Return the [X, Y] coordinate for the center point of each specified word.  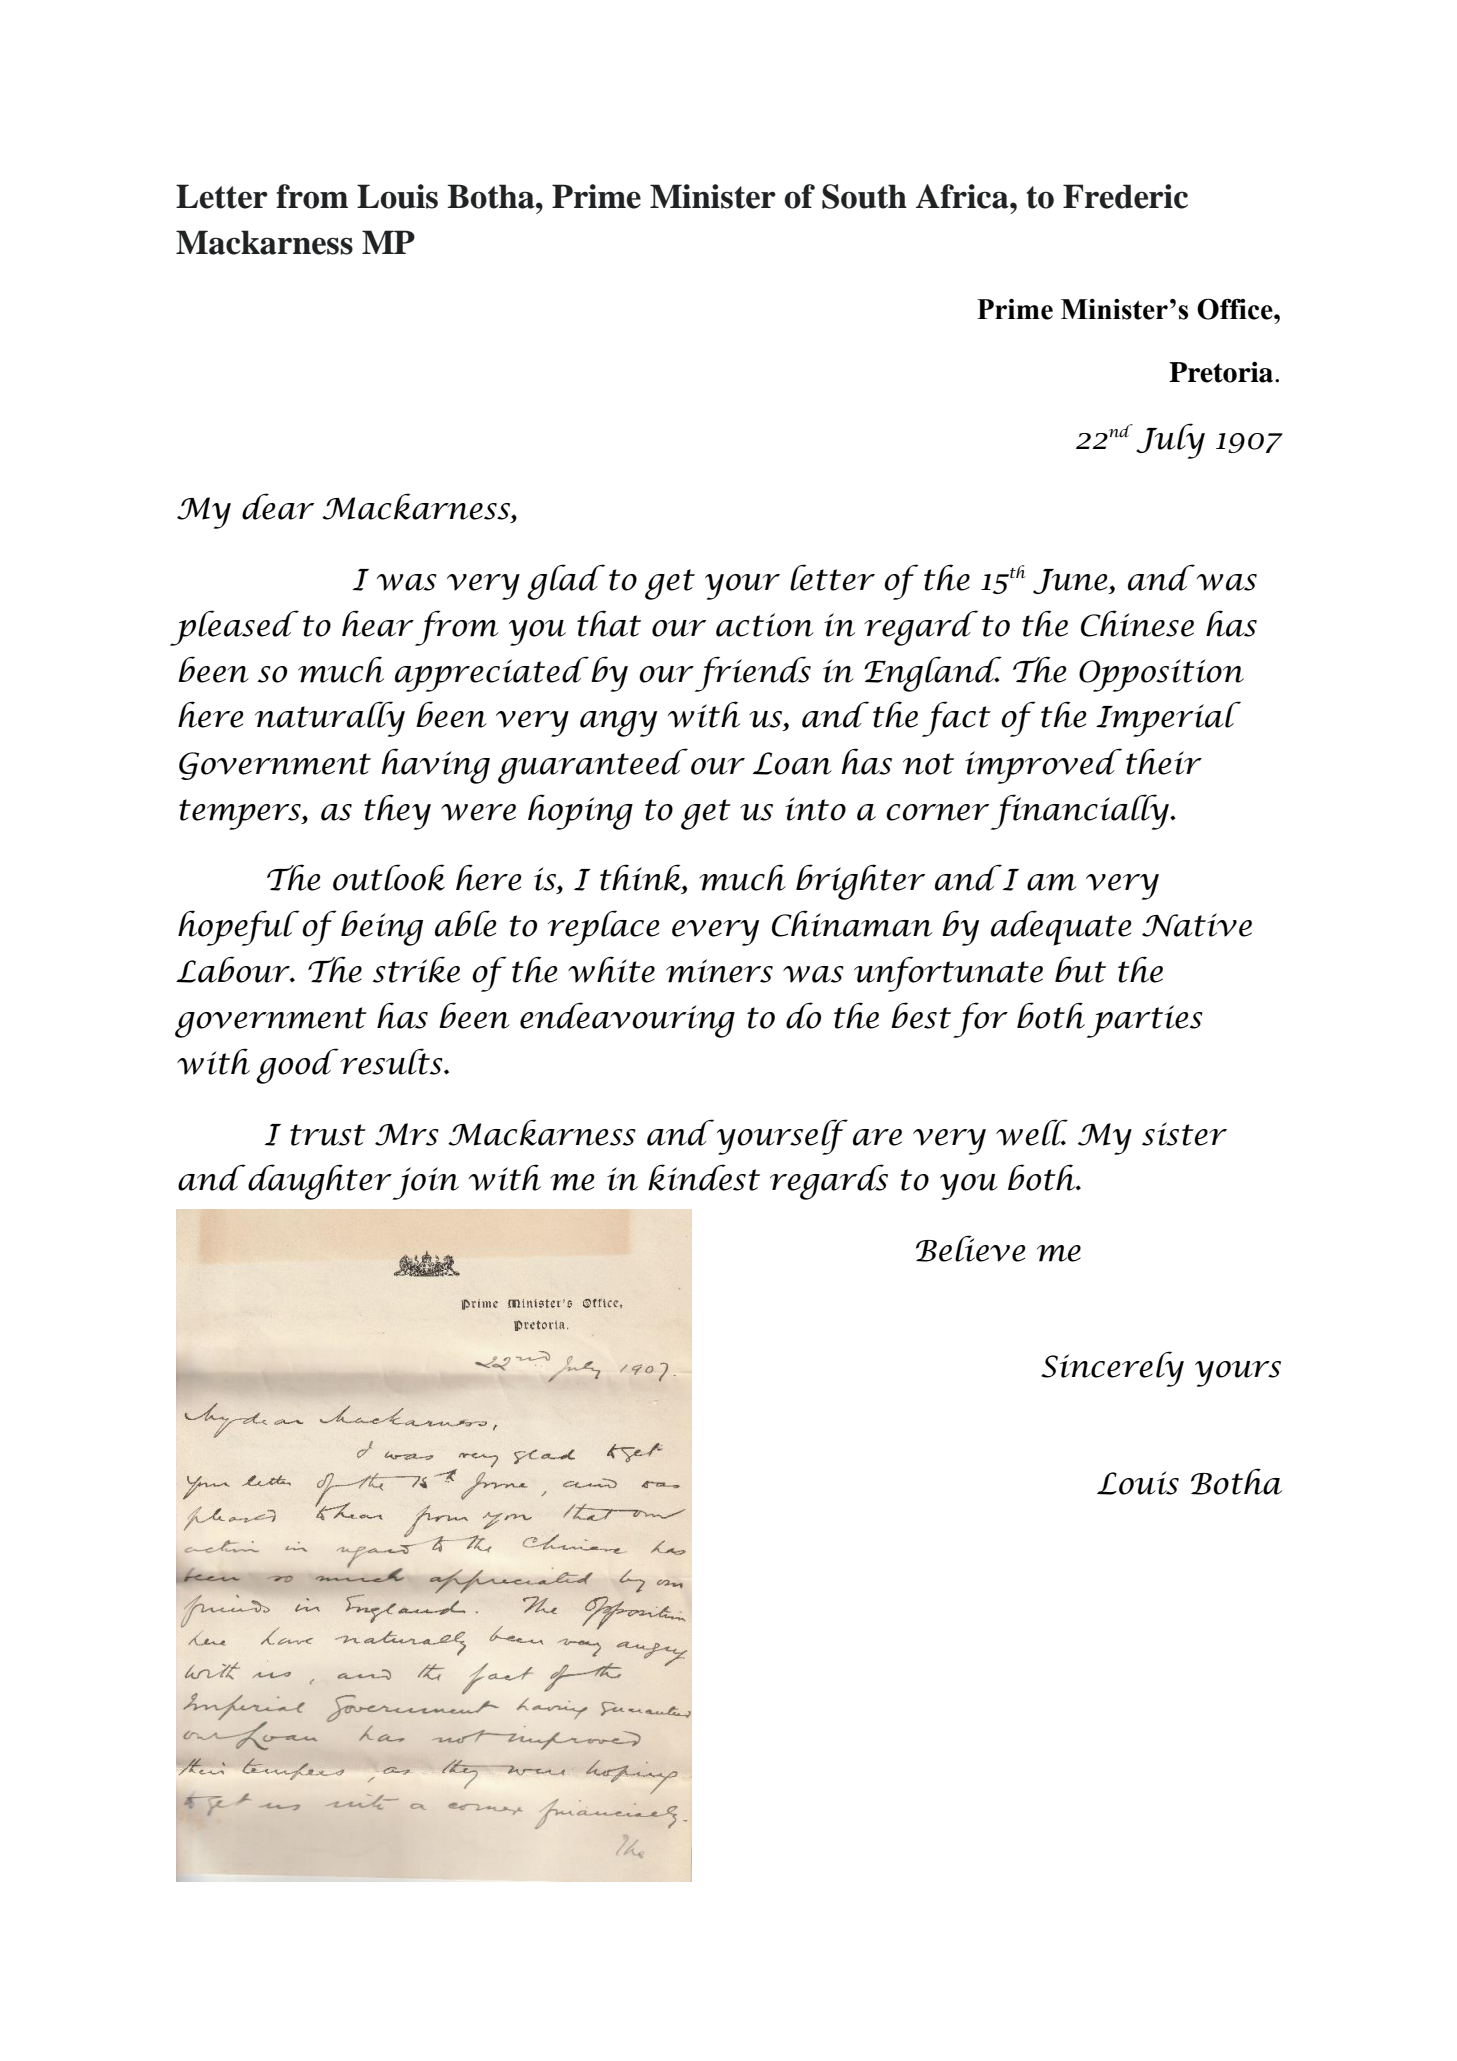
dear [278, 506]
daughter [320, 1182]
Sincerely [1112, 1369]
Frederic [1125, 196]
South [864, 196]
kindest [704, 1177]
